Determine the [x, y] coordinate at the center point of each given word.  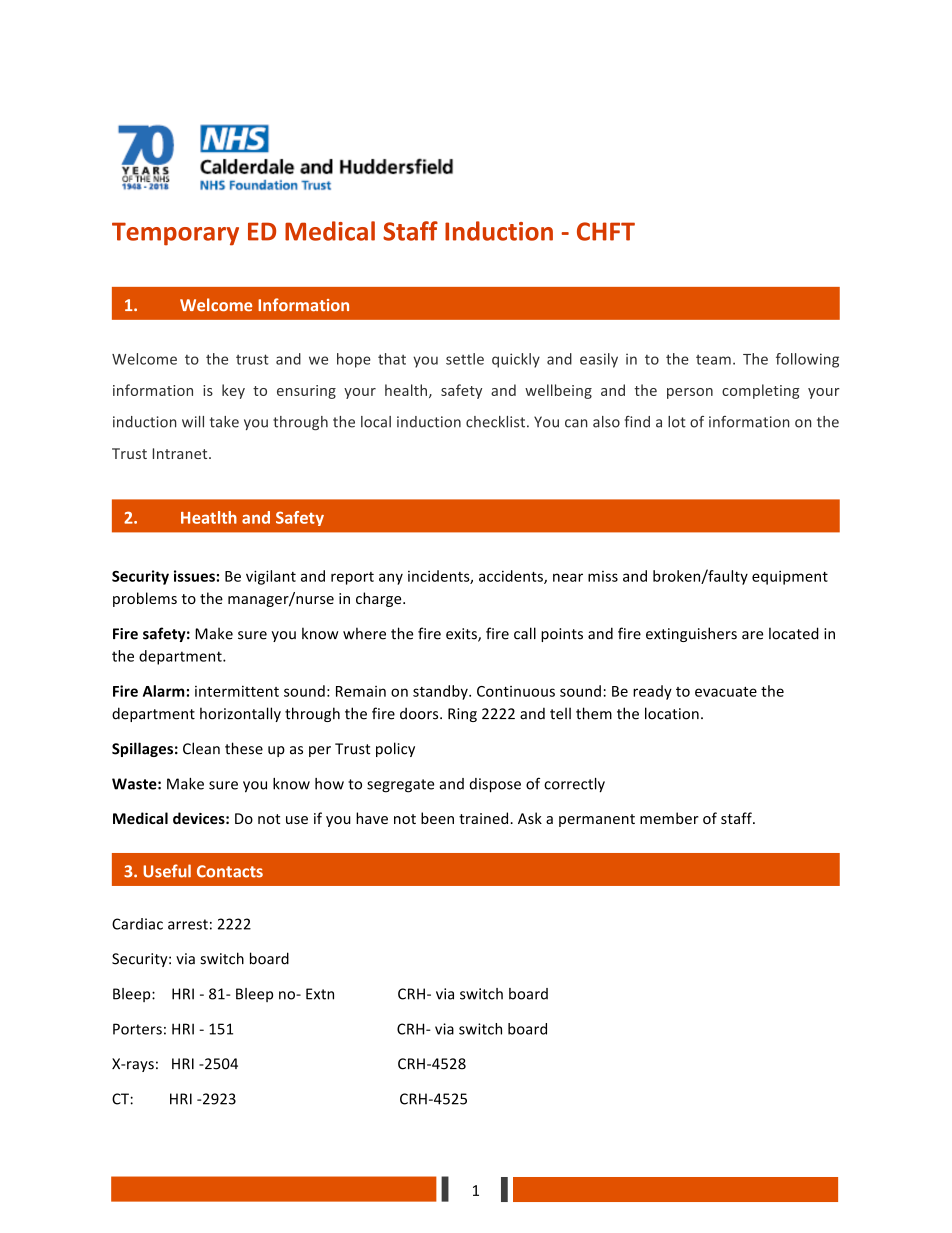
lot [677, 422]
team [713, 360]
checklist [497, 422]
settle [465, 359]
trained [483, 818]
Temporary [175, 234]
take [224, 422]
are [752, 635]
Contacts [230, 871]
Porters [137, 1029]
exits [462, 635]
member [669, 818]
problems [145, 599]
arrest [188, 924]
